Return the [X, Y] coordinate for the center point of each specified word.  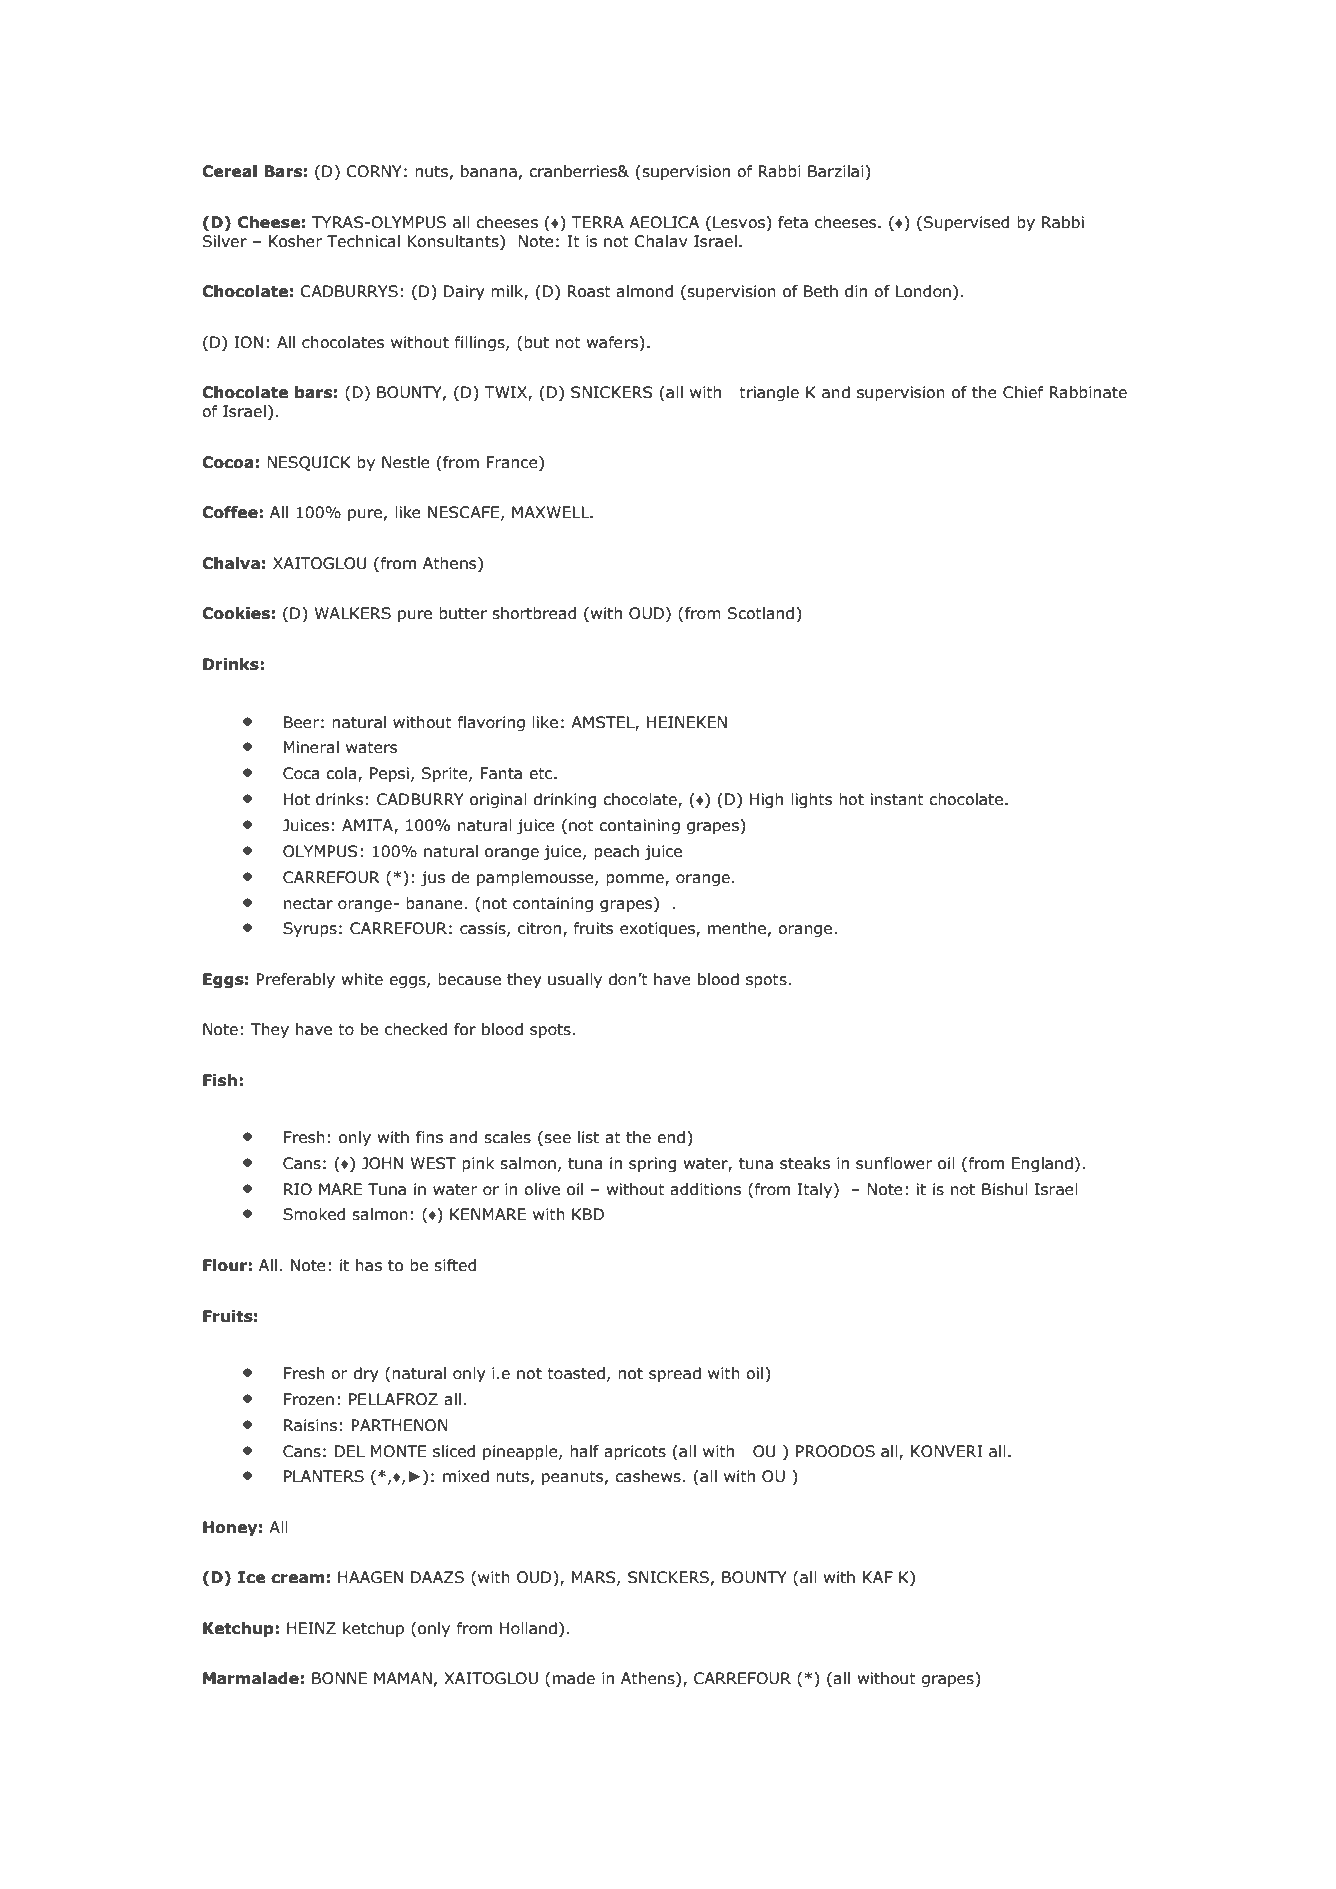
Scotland [761, 613]
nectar [308, 904]
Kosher [296, 241]
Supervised [966, 223]
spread [675, 1374]
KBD [588, 1214]
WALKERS [353, 613]
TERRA [597, 222]
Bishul [1005, 1189]
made [574, 1678]
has [369, 1265]
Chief [1023, 392]
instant [897, 799]
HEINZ [311, 1628]
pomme [636, 880]
